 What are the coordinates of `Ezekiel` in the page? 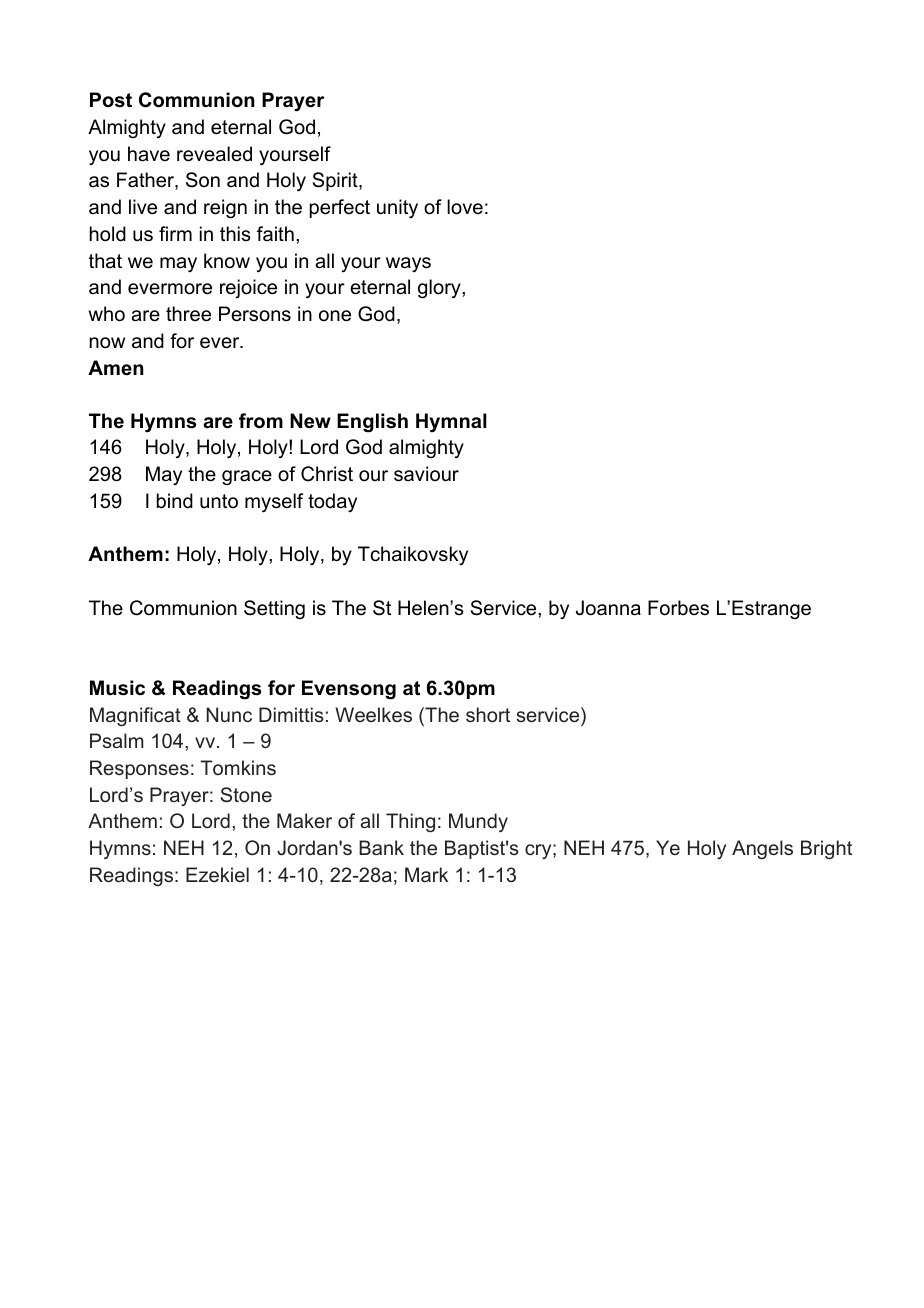 It's located at (217, 874).
